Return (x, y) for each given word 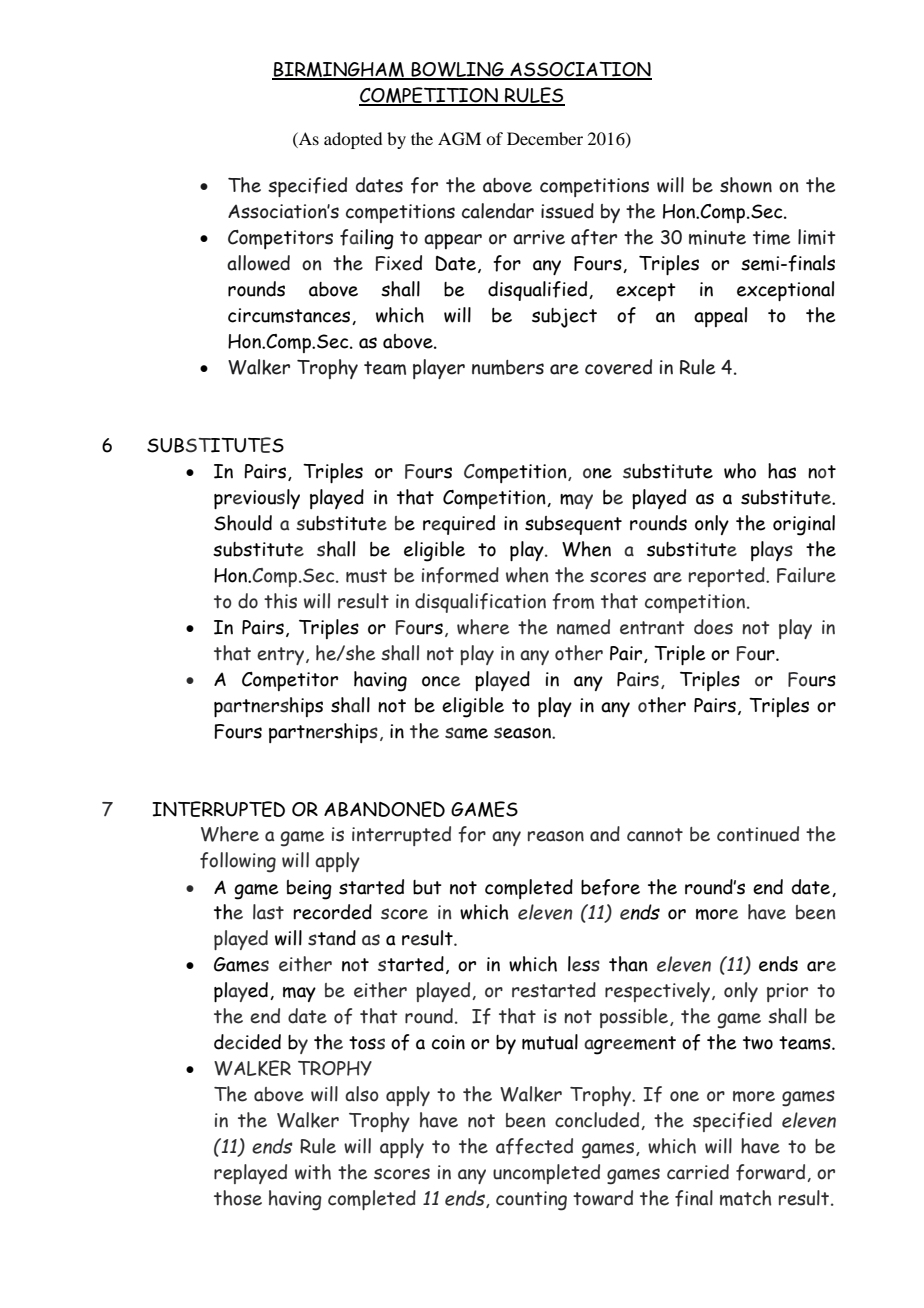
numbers (508, 367)
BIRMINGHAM (339, 70)
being (309, 890)
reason (556, 836)
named (583, 627)
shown (746, 185)
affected (534, 1146)
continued (758, 834)
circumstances (290, 316)
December (545, 138)
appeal (720, 317)
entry (282, 656)
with (313, 1172)
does (713, 627)
